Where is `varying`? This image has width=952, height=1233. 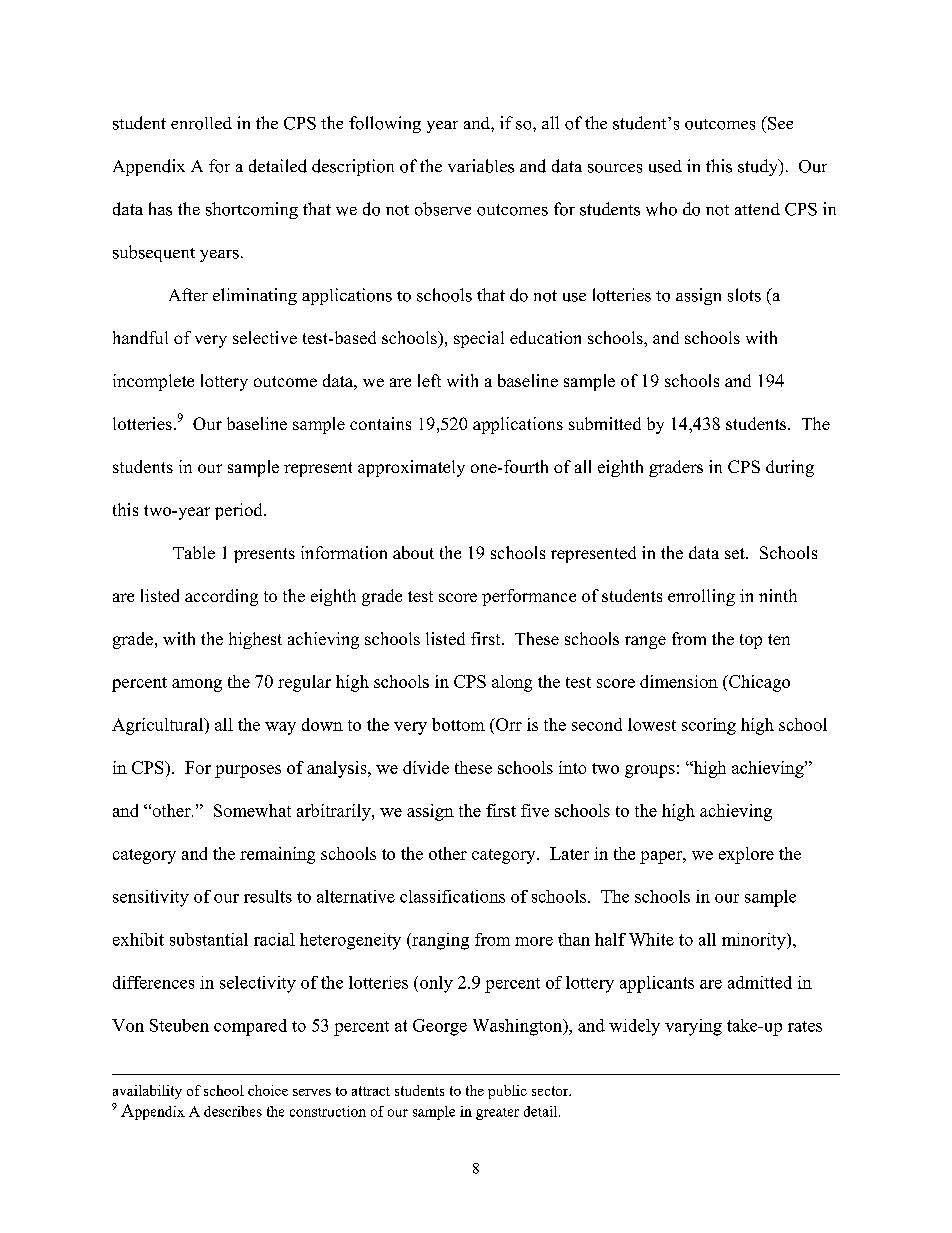
varying is located at coordinates (693, 1027).
